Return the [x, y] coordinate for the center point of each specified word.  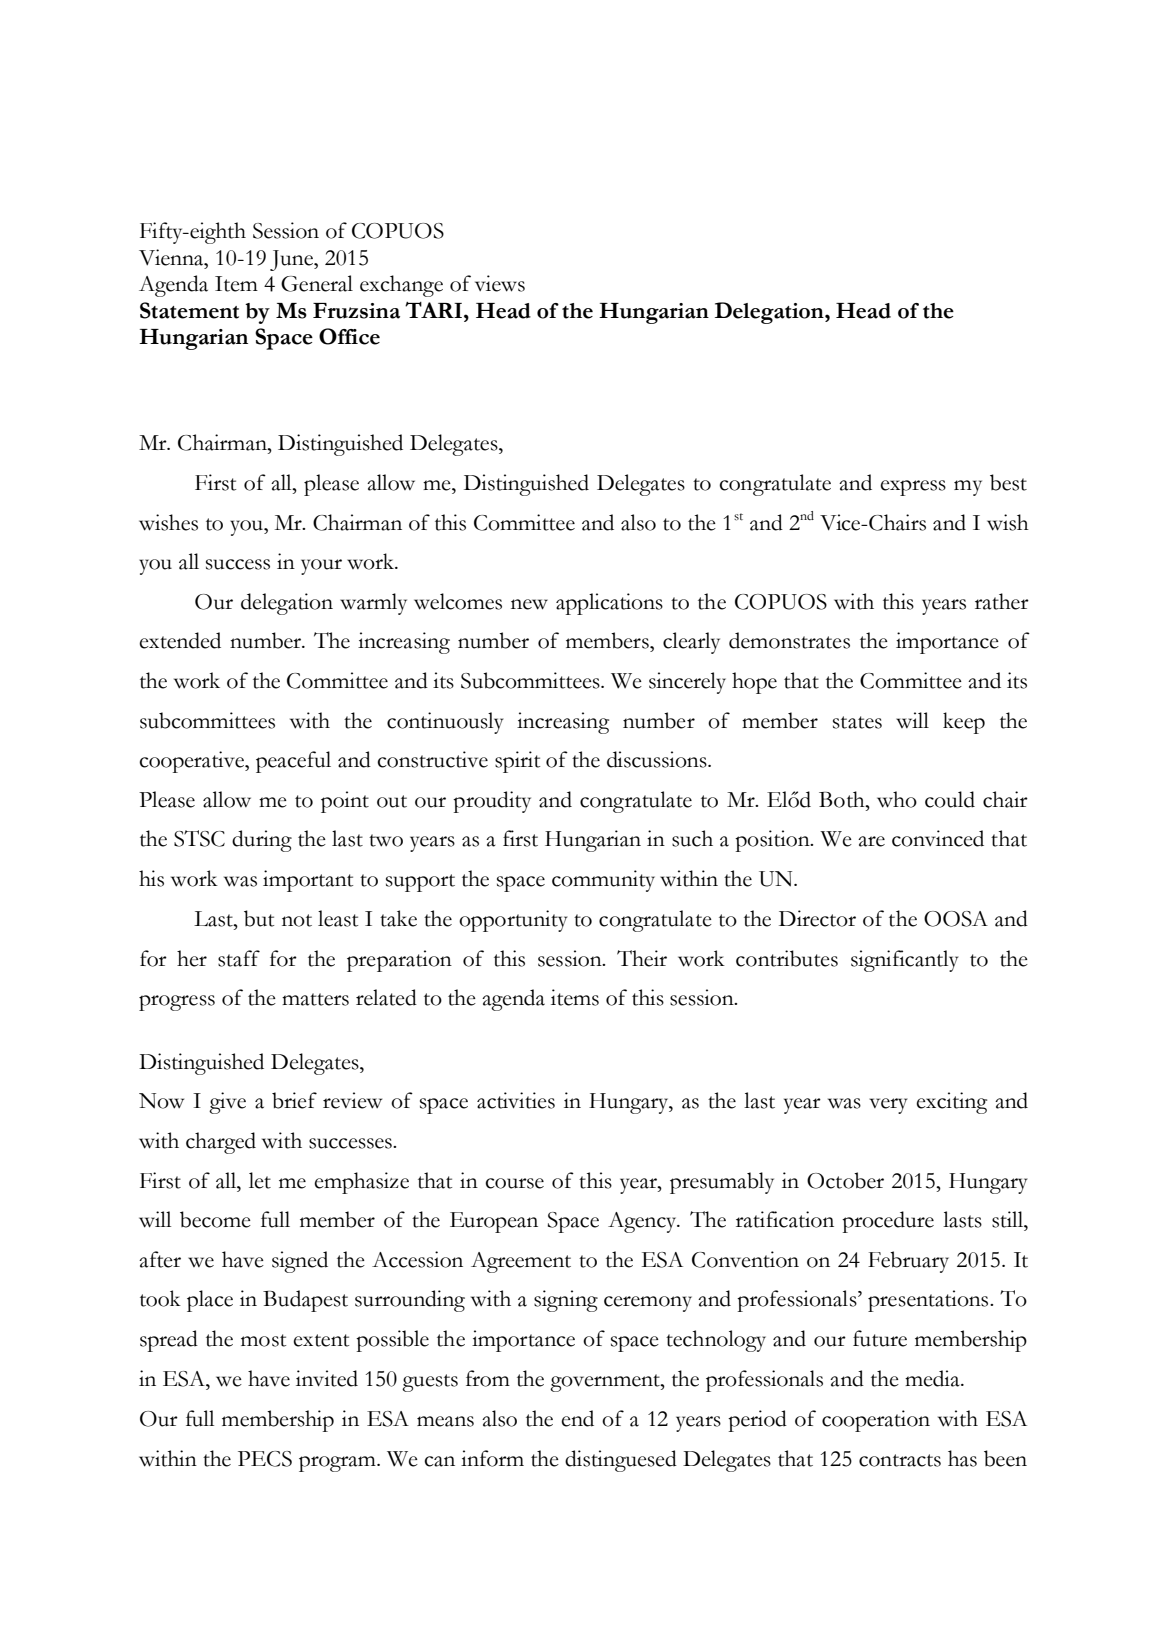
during [262, 841]
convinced [938, 838]
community [603, 881]
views [500, 283]
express [913, 488]
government [606, 1383]
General [317, 283]
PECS [265, 1459]
